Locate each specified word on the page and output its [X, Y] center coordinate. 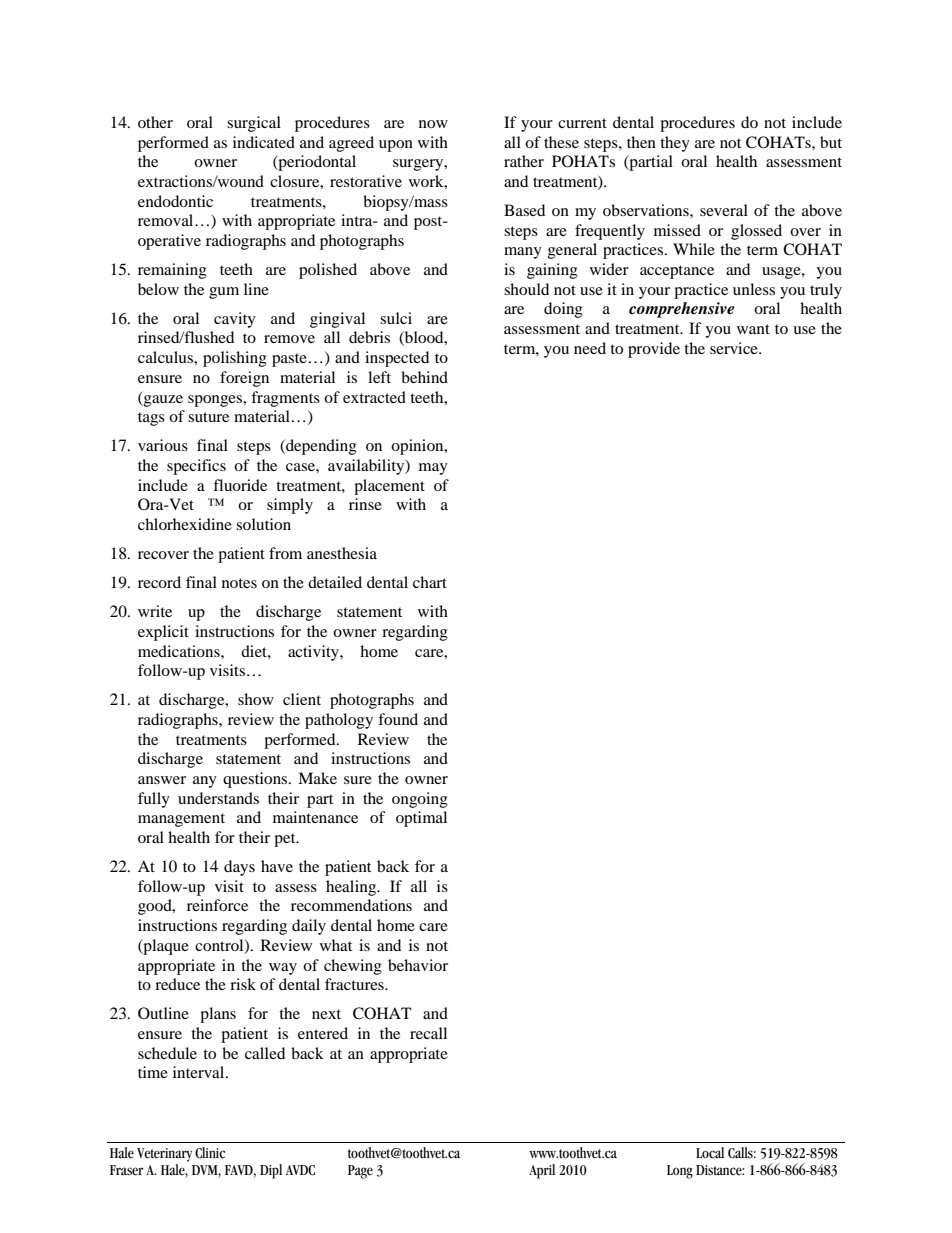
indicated [264, 142]
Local [710, 1153]
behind [424, 377]
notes [239, 583]
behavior [418, 965]
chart [430, 582]
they [675, 144]
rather [524, 161]
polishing [235, 359]
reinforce [217, 905]
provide [654, 350]
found [398, 719]
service [735, 348]
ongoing [420, 800]
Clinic [210, 1153]
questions [256, 780]
